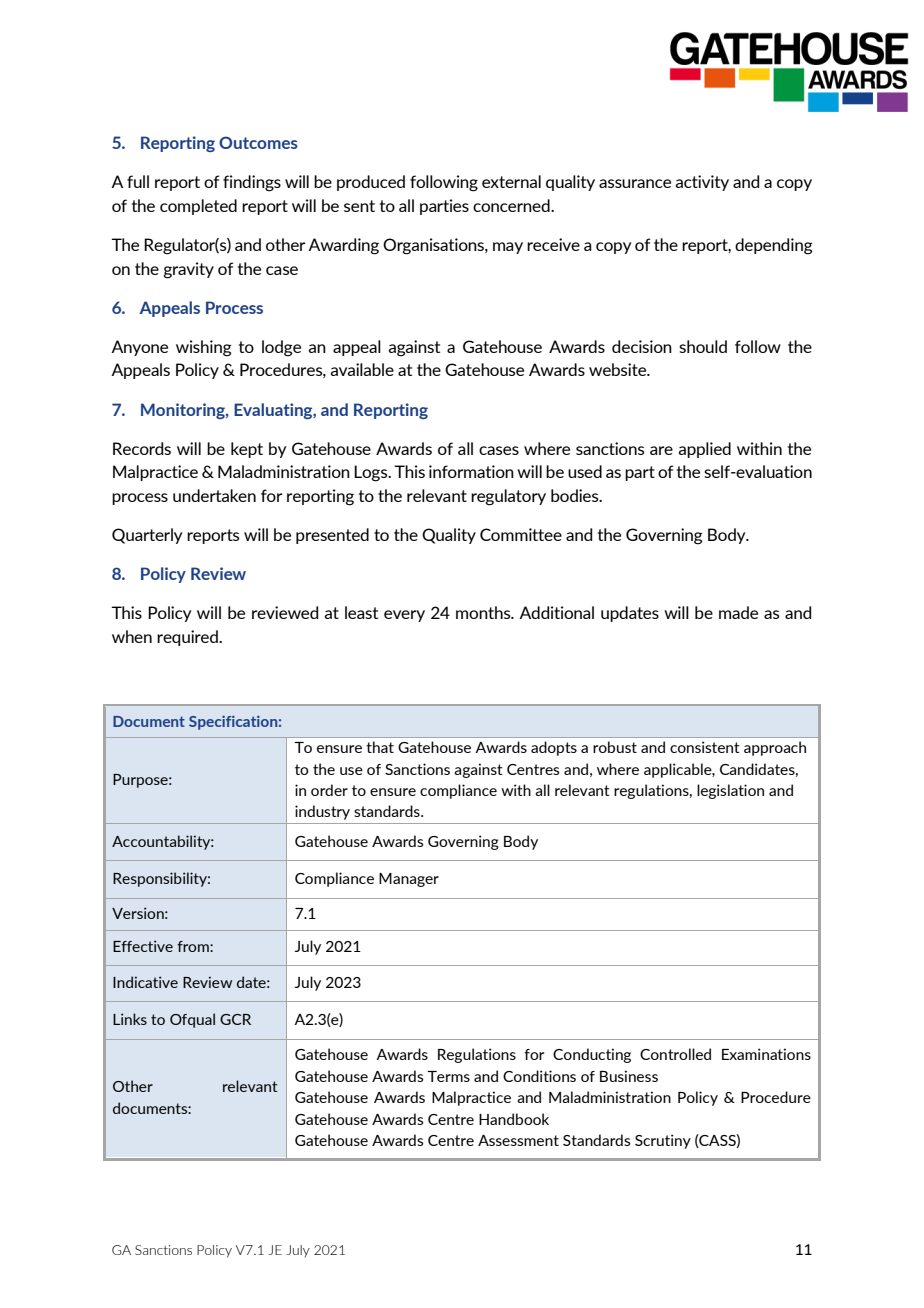 This image has height=1308, width=924. I want to click on kept, so click(247, 450).
